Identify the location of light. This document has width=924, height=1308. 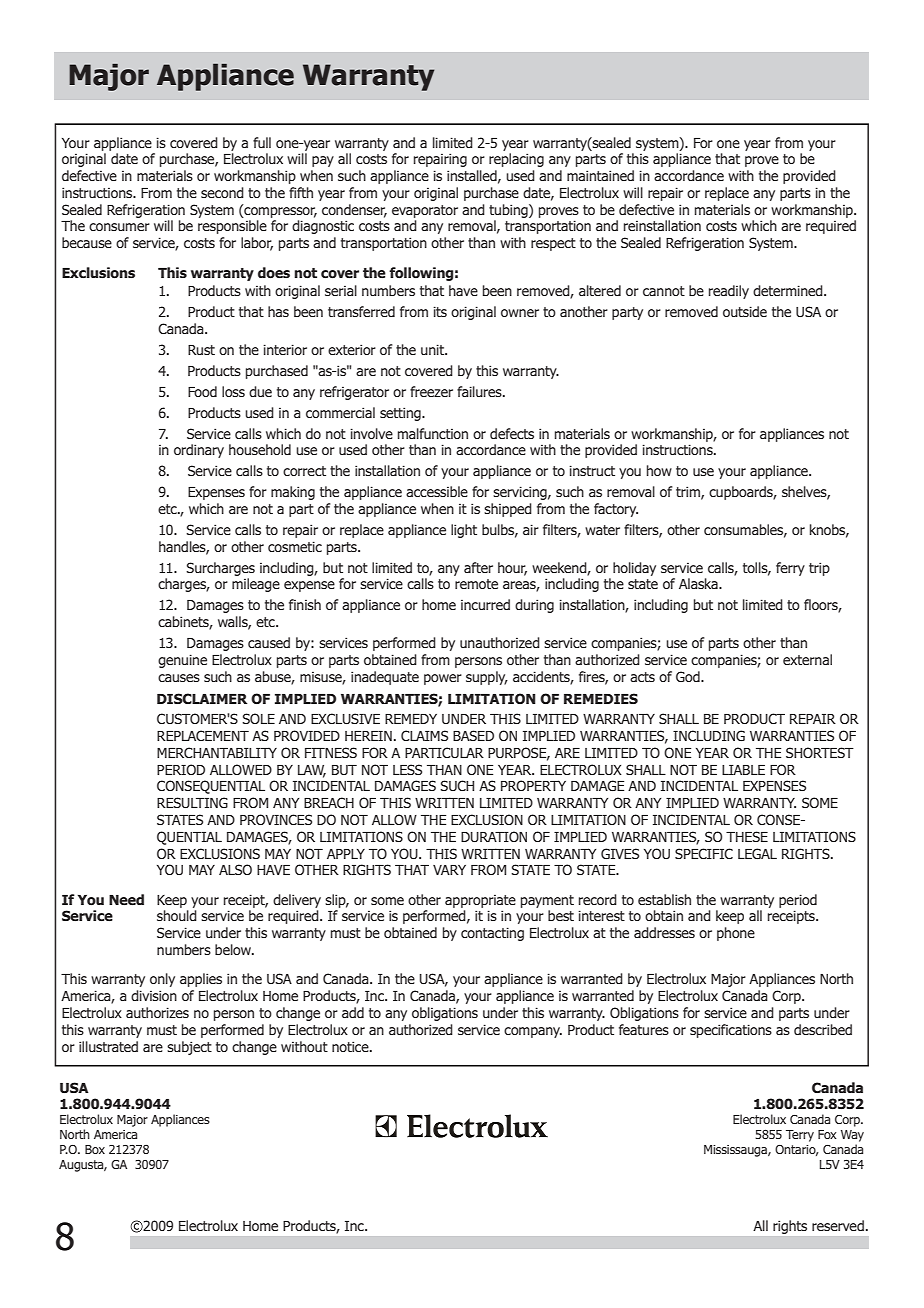
(464, 531).
